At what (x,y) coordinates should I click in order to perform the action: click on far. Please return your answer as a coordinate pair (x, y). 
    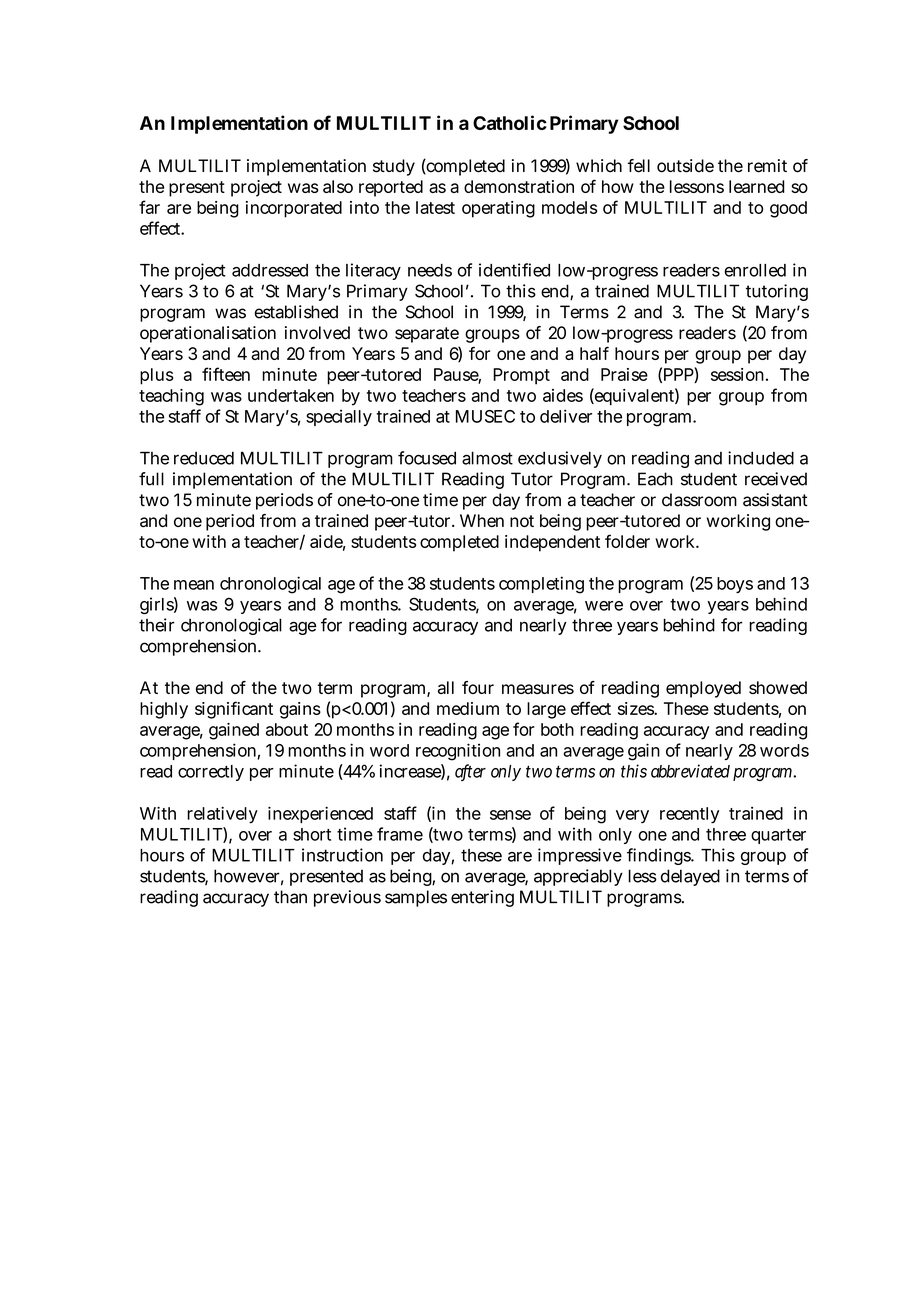
    Looking at the image, I should click on (149, 207).
